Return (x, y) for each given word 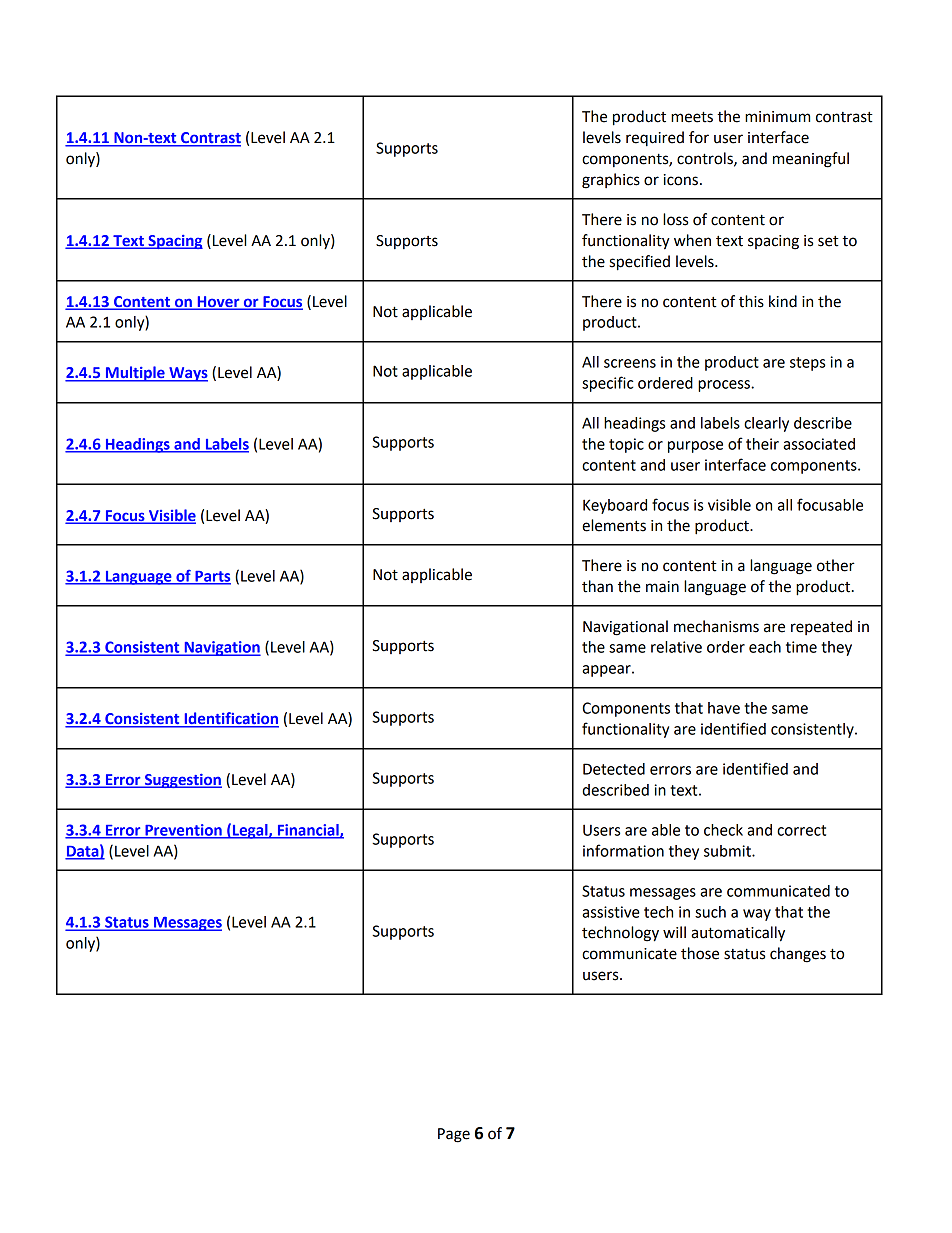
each (765, 647)
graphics (611, 181)
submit (728, 851)
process (725, 386)
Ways (187, 374)
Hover (218, 302)
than (597, 586)
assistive (611, 912)
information (623, 850)
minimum (777, 117)
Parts (212, 577)
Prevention (183, 831)
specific (607, 384)
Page (454, 1135)
